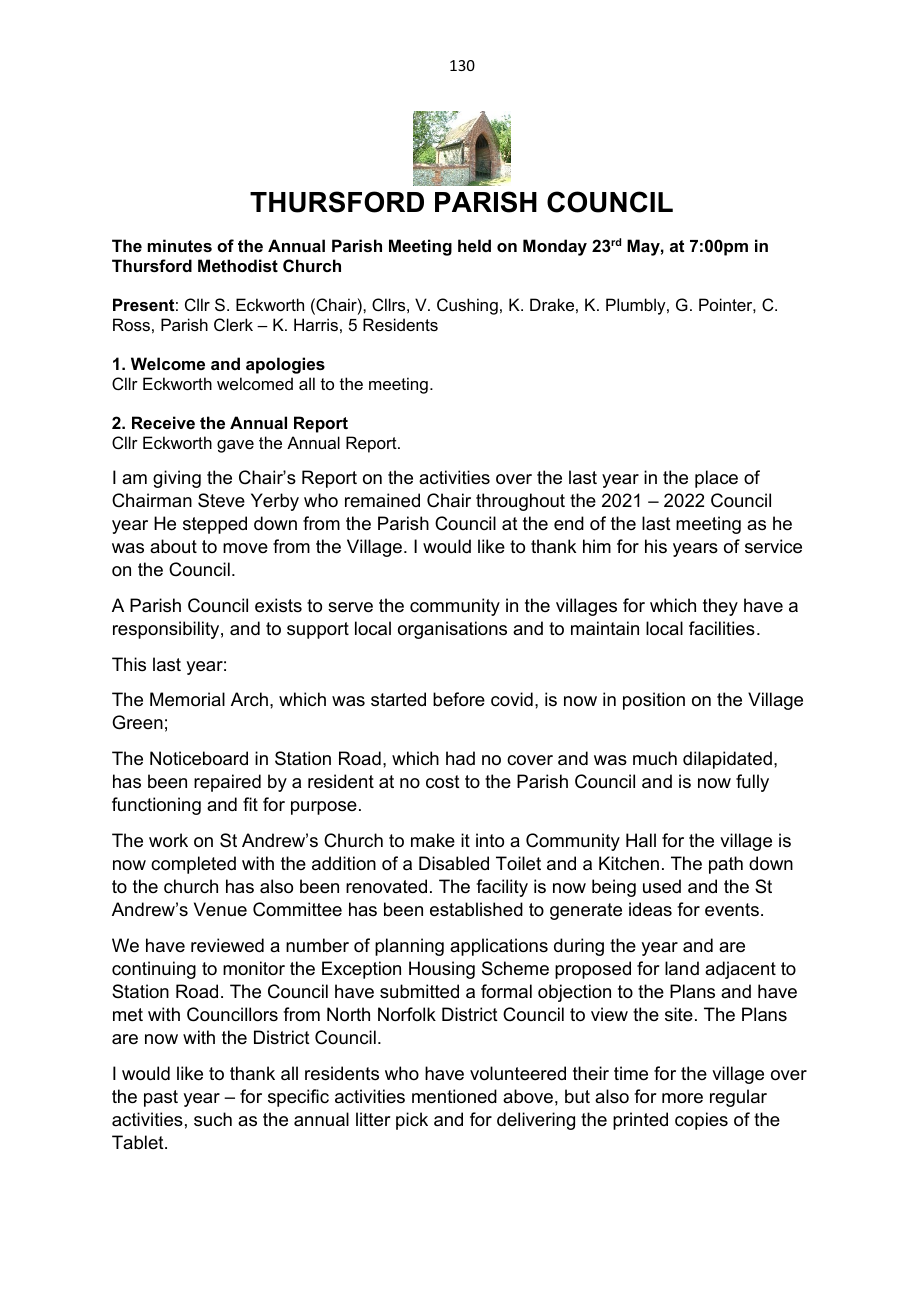 This image has width=924, height=1308. I want to click on position, so click(654, 701).
